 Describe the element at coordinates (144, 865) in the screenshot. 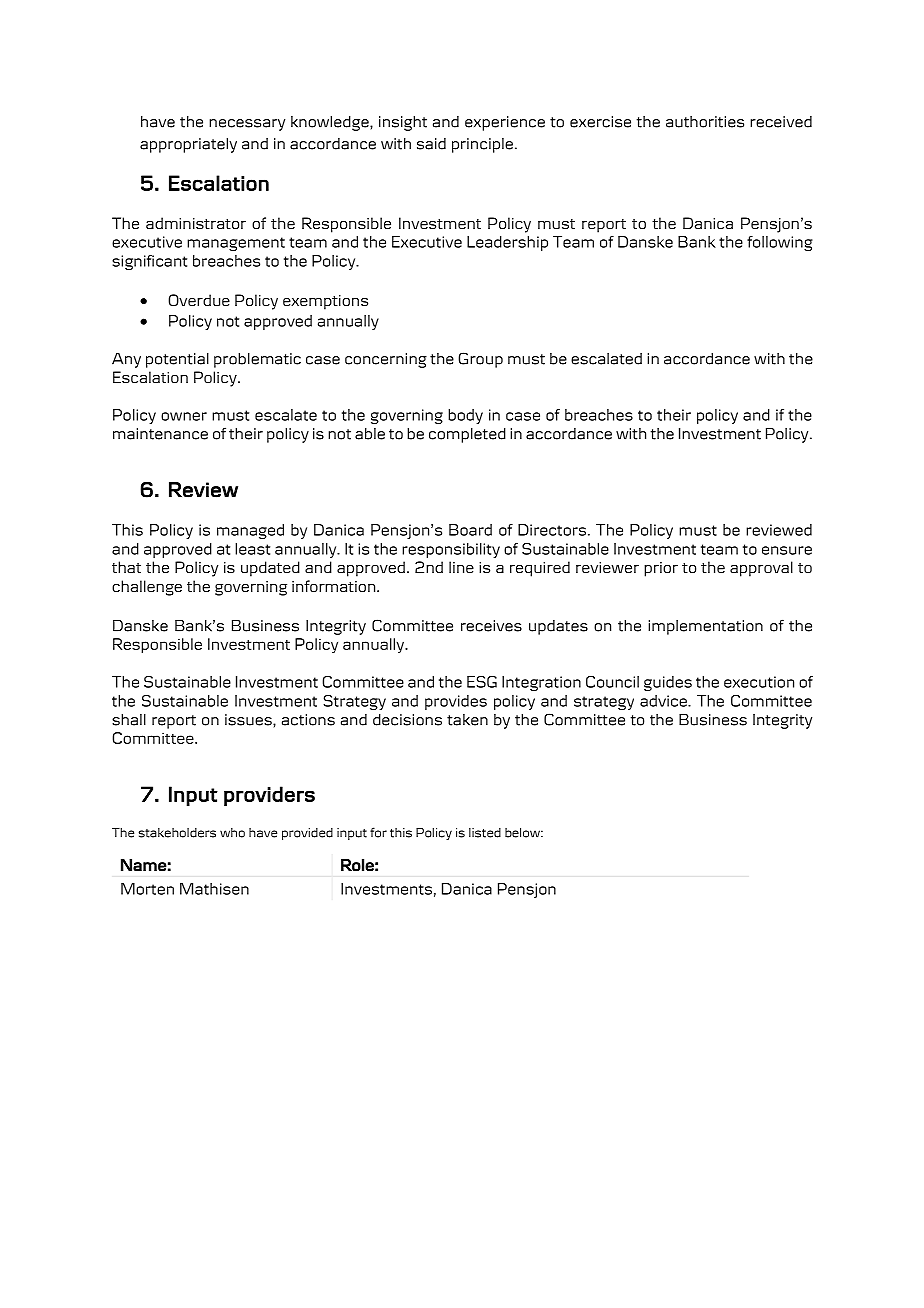

I see `Name` at that location.
